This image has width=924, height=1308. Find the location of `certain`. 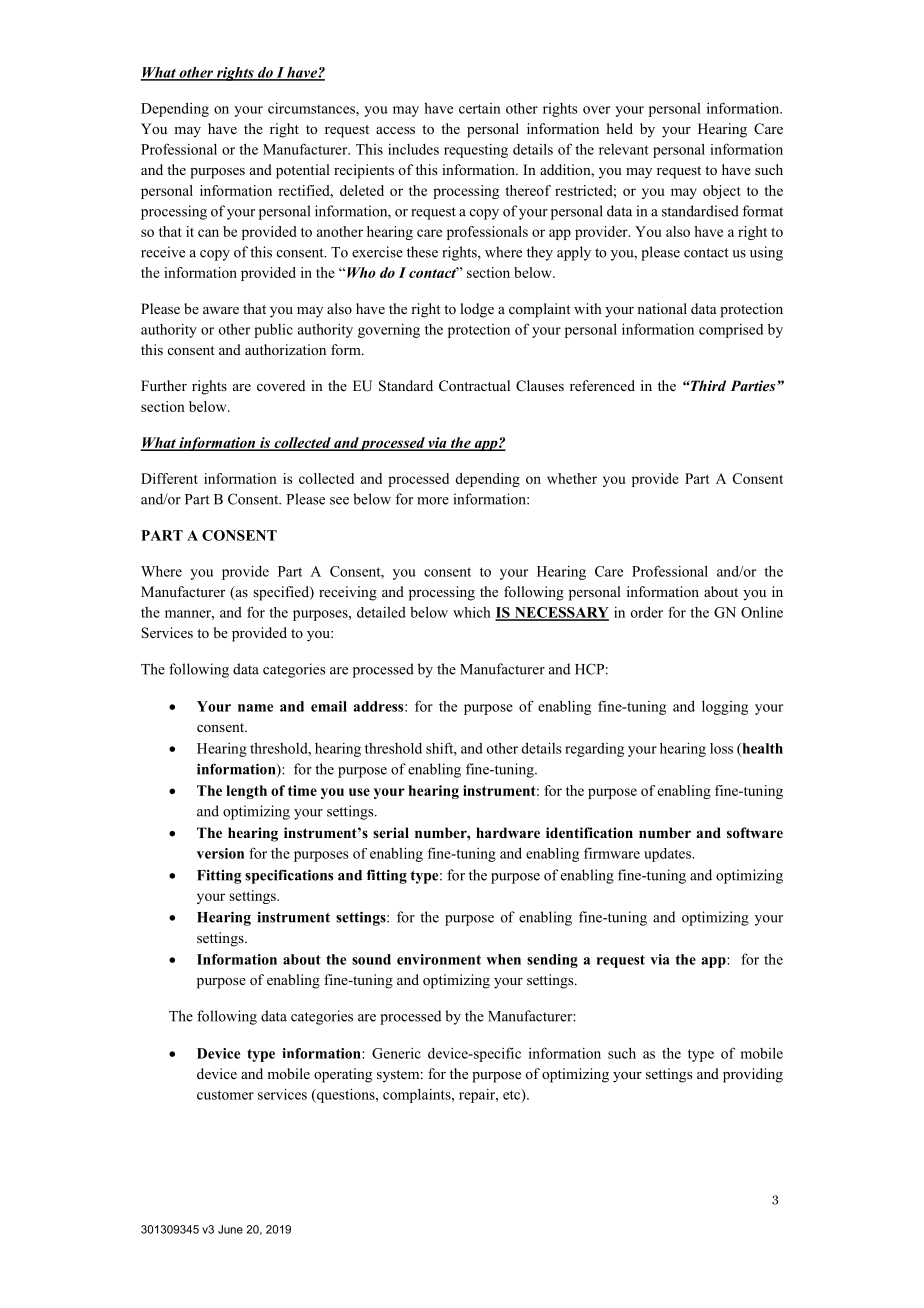

certain is located at coordinates (480, 108).
